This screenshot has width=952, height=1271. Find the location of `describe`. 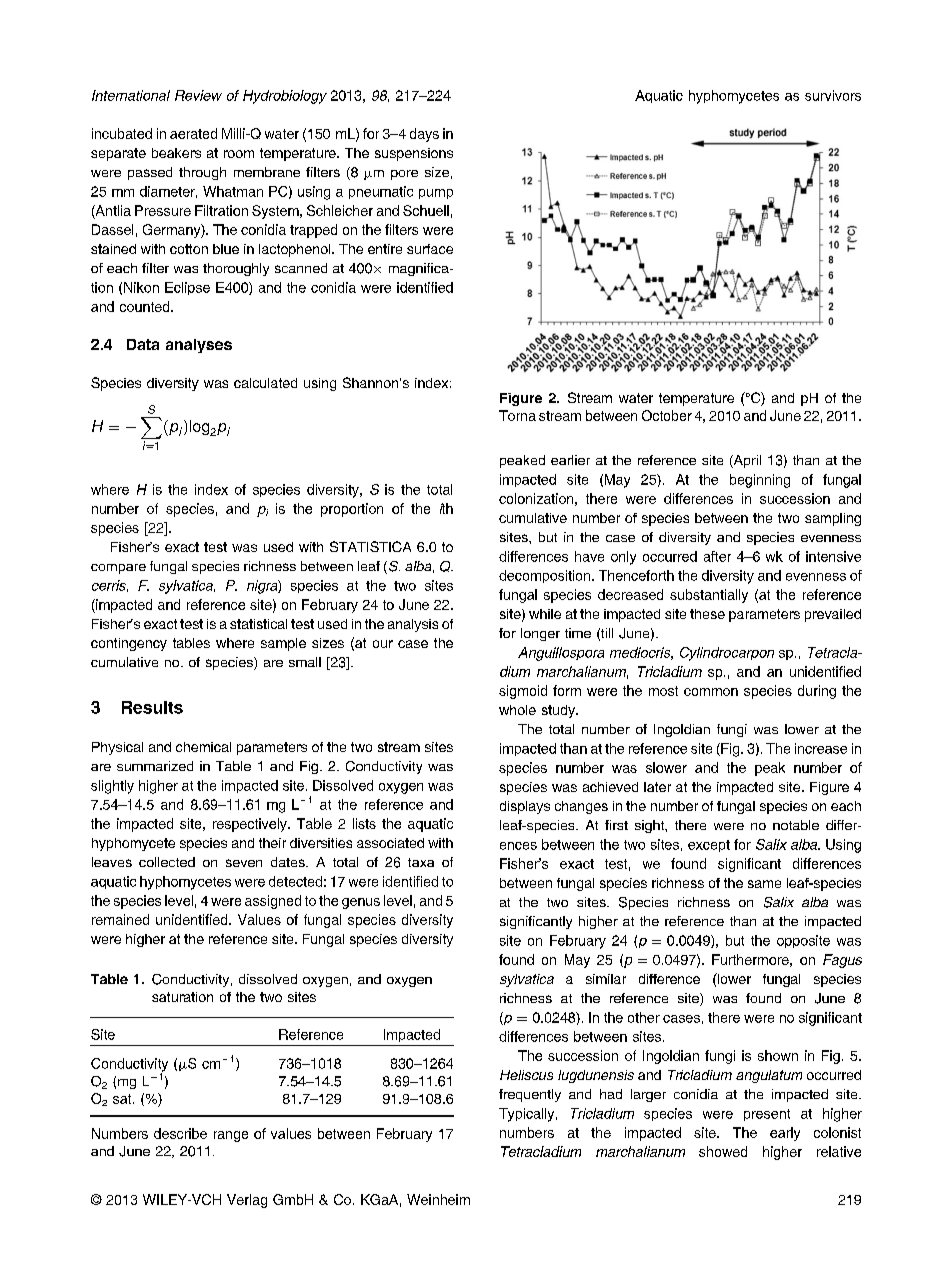

describe is located at coordinates (180, 1133).
